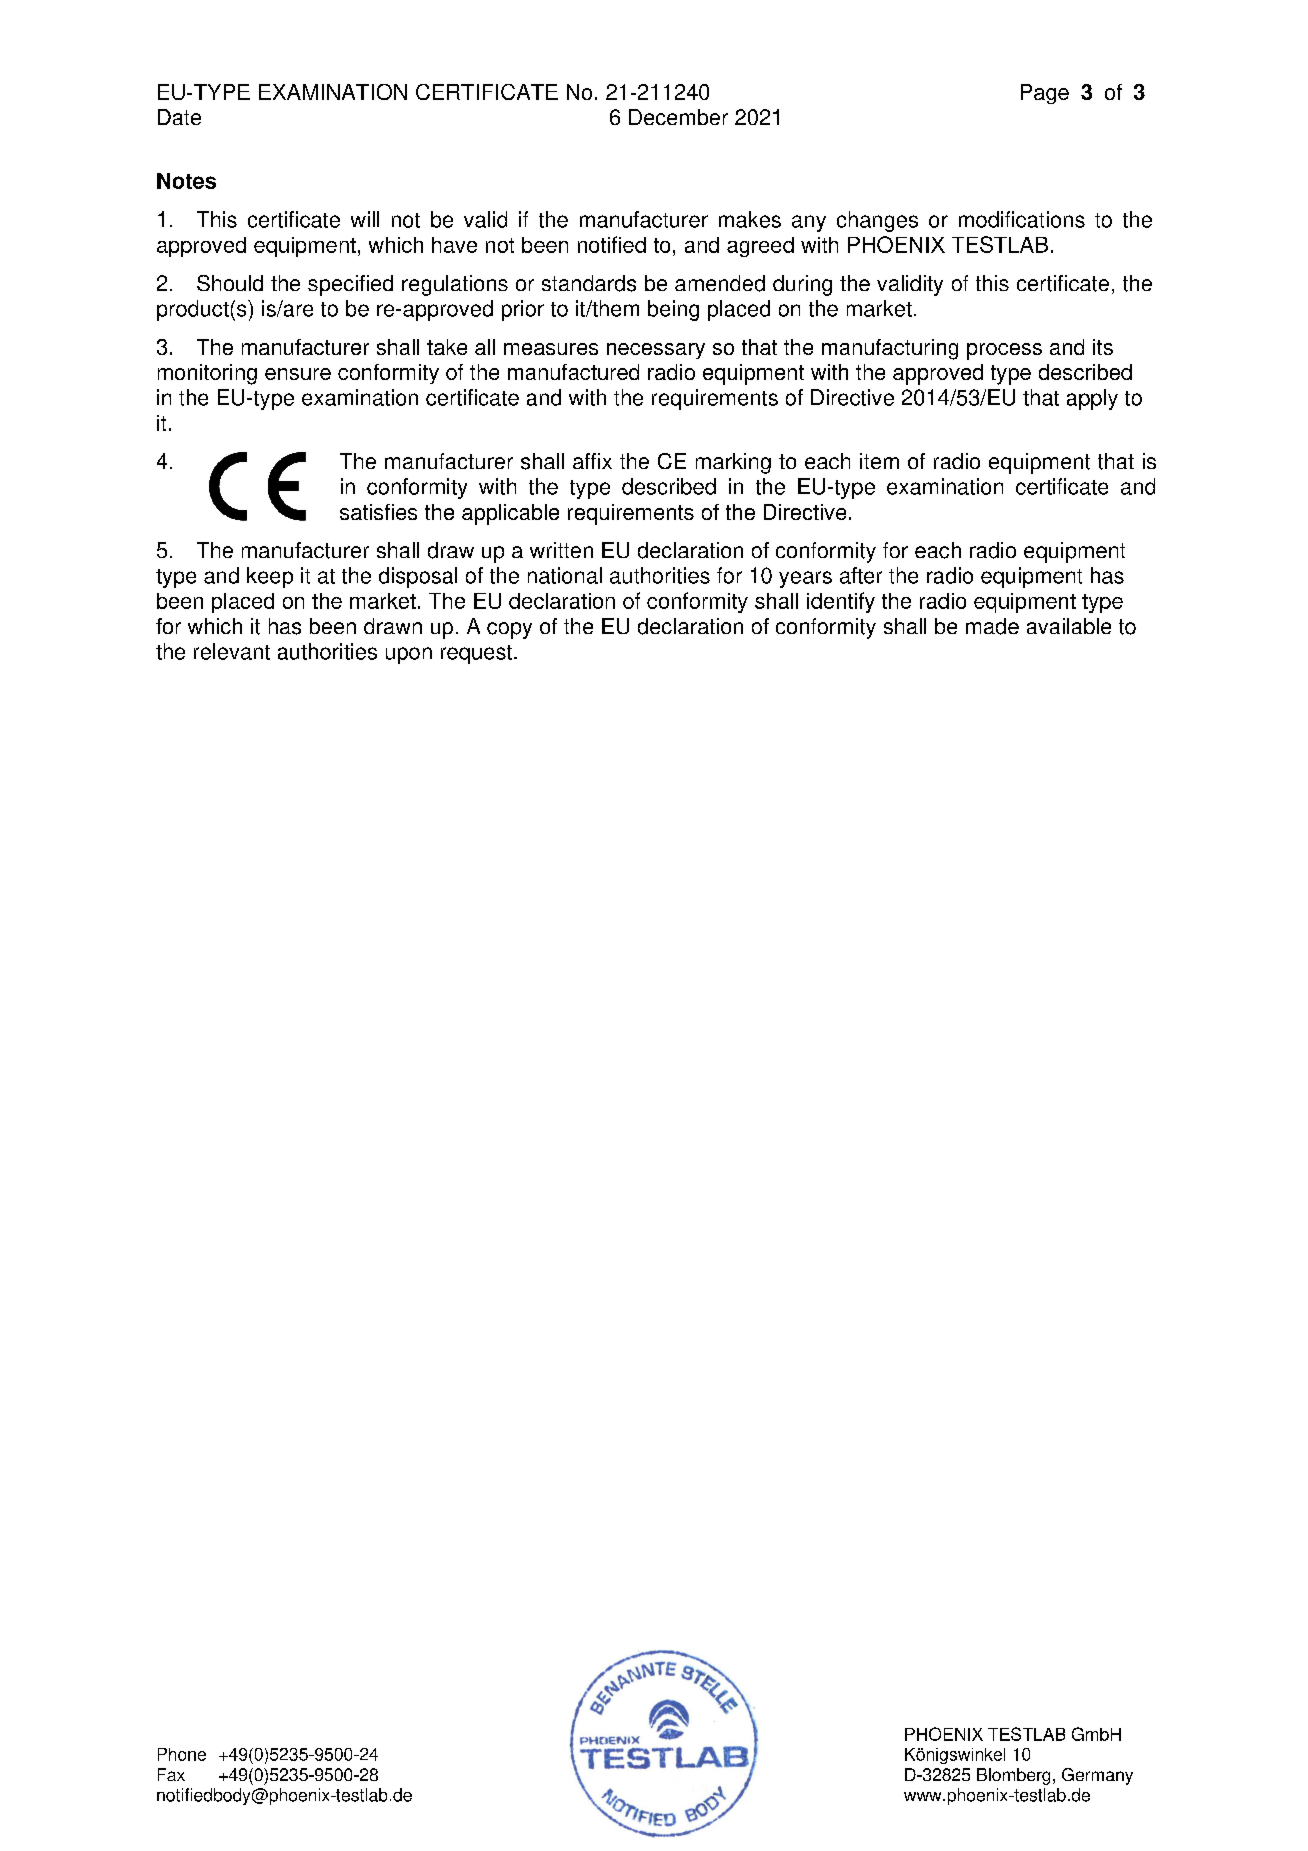 Image resolution: width=1308 pixels, height=1851 pixels. Describe the element at coordinates (1045, 94) in the screenshot. I see `Page` at that location.
